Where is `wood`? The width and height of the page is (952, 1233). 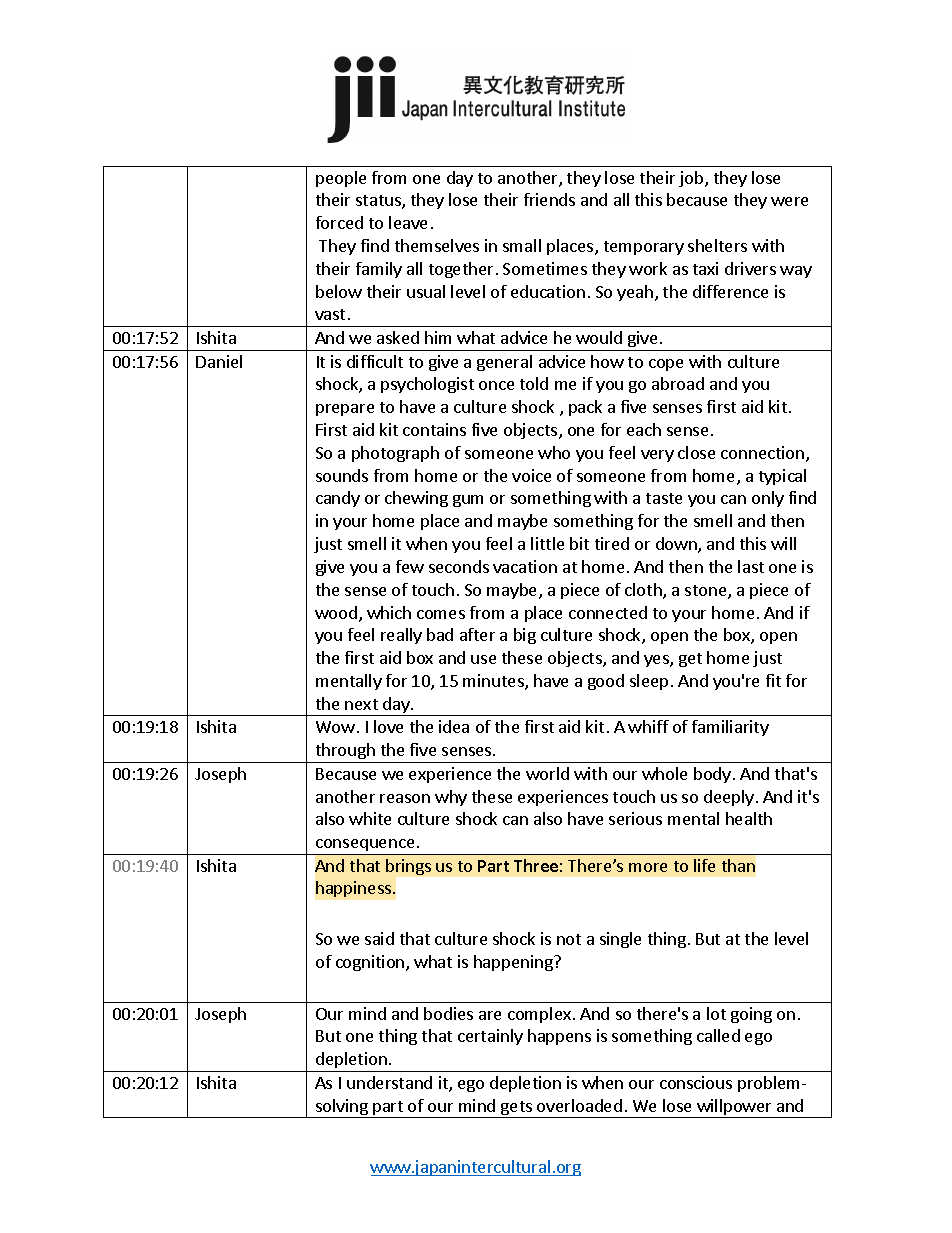
wood is located at coordinates (336, 612).
